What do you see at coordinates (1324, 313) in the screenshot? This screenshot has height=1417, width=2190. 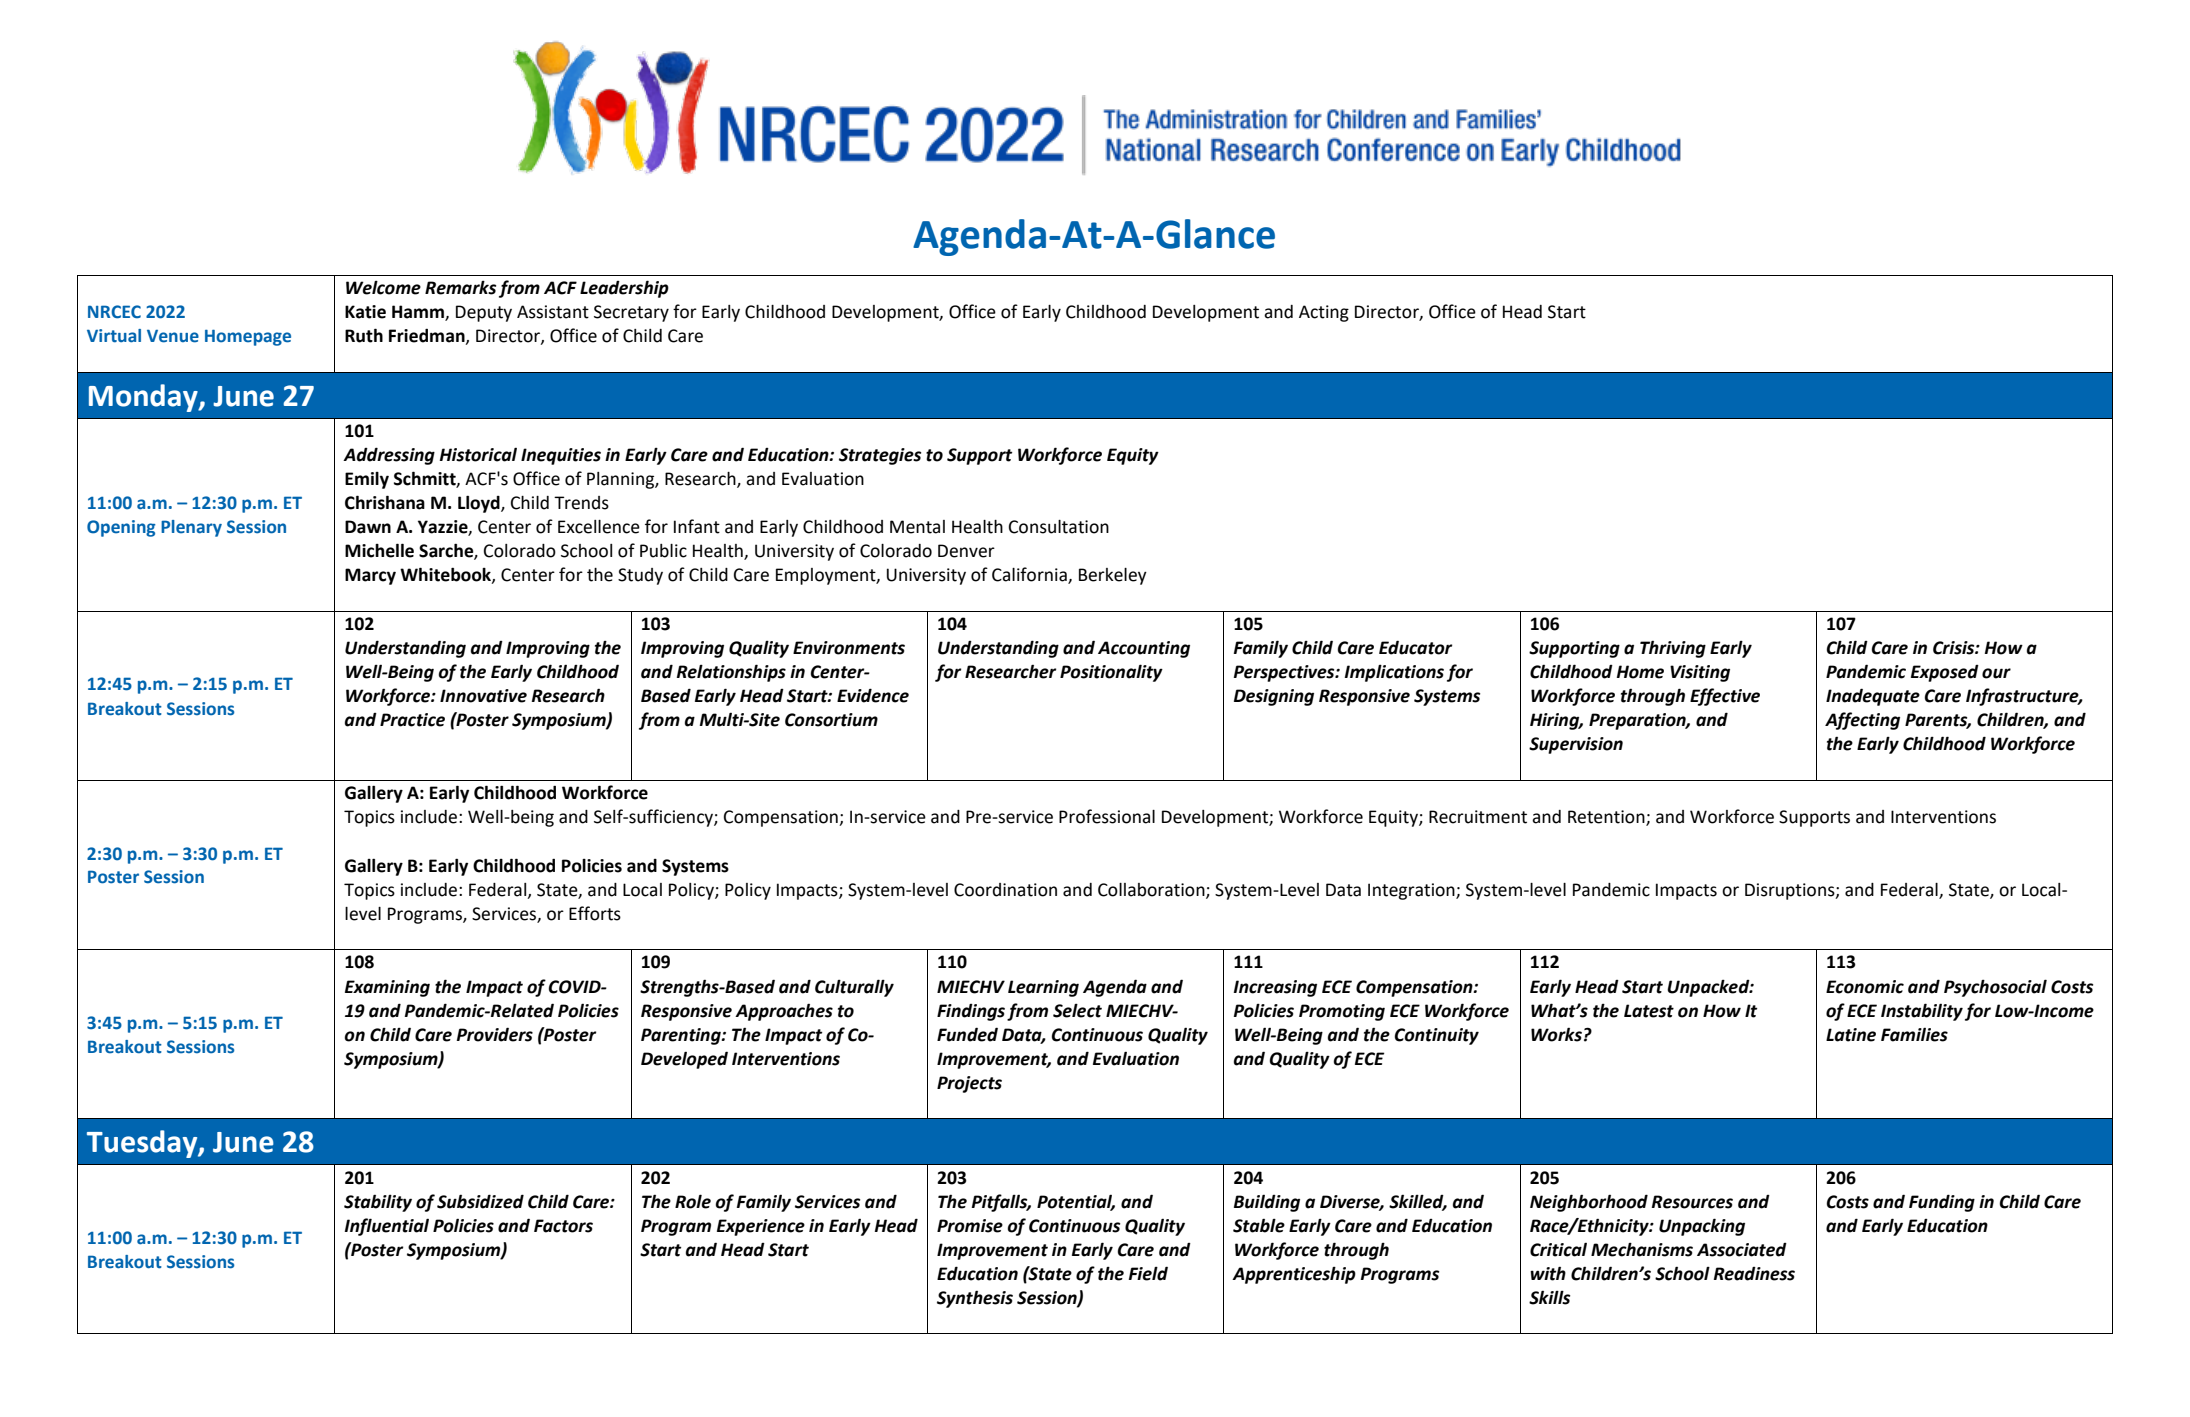 I see `Acting` at bounding box center [1324, 313].
